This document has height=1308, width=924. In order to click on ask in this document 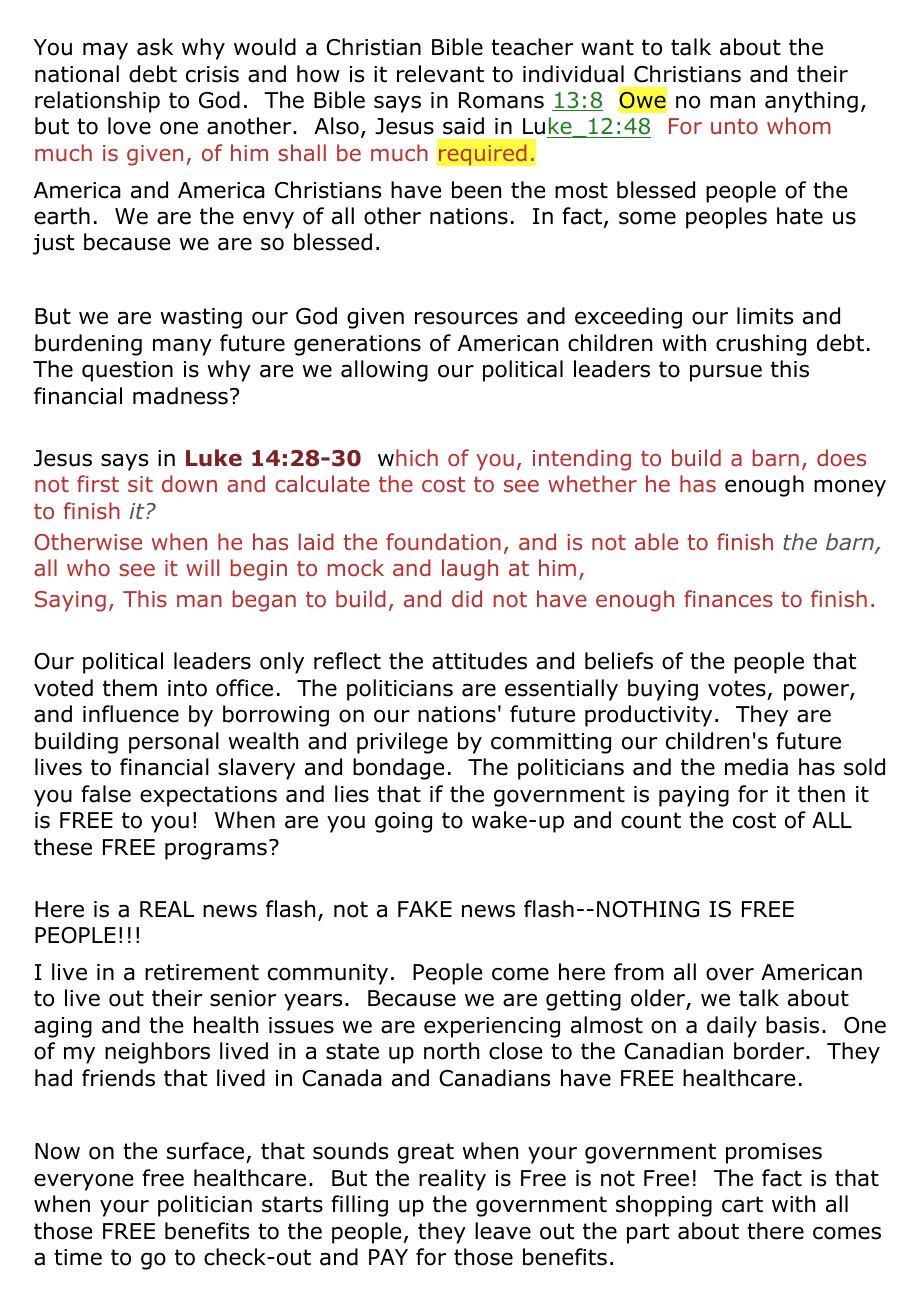, I will do `click(155, 47)`.
